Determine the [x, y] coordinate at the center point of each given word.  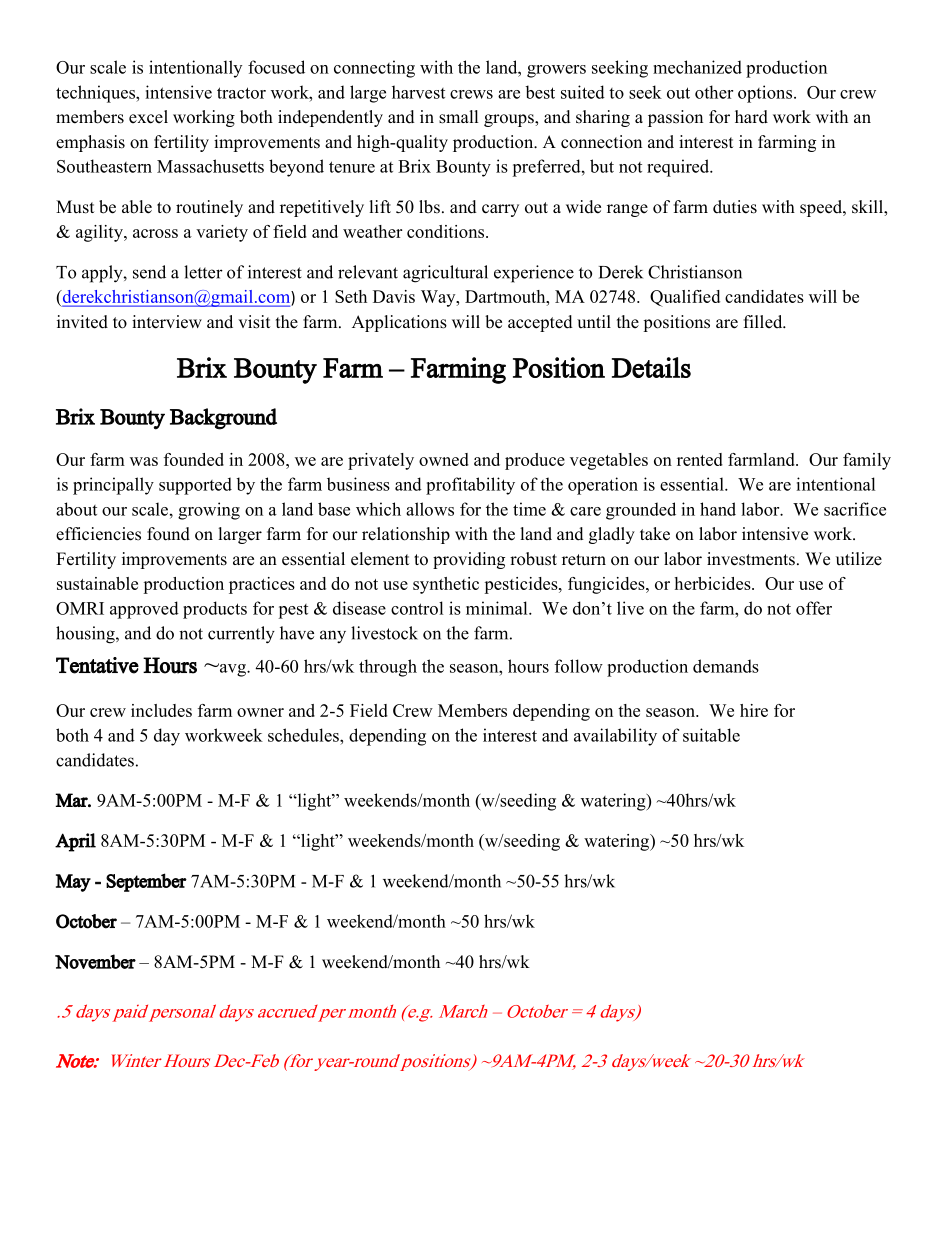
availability [615, 737]
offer [814, 608]
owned [444, 459]
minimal [498, 608]
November [95, 961]
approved [144, 610]
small [458, 117]
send [149, 272]
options [765, 94]
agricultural [445, 274]
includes [161, 710]
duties [735, 207]
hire [754, 710]
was [144, 461]
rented [700, 459]
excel [148, 117]
